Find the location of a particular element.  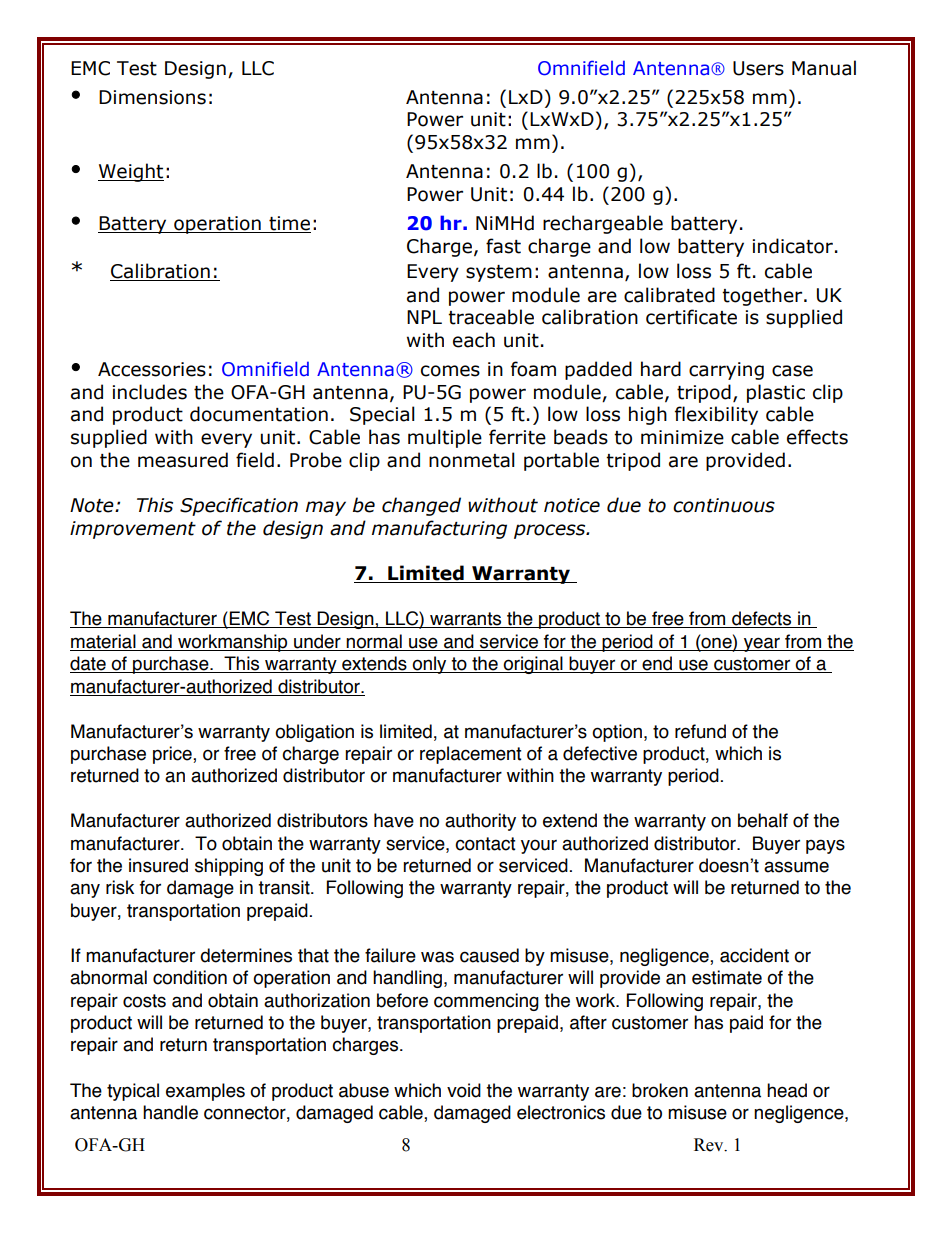

Dimensions is located at coordinates (152, 97).
